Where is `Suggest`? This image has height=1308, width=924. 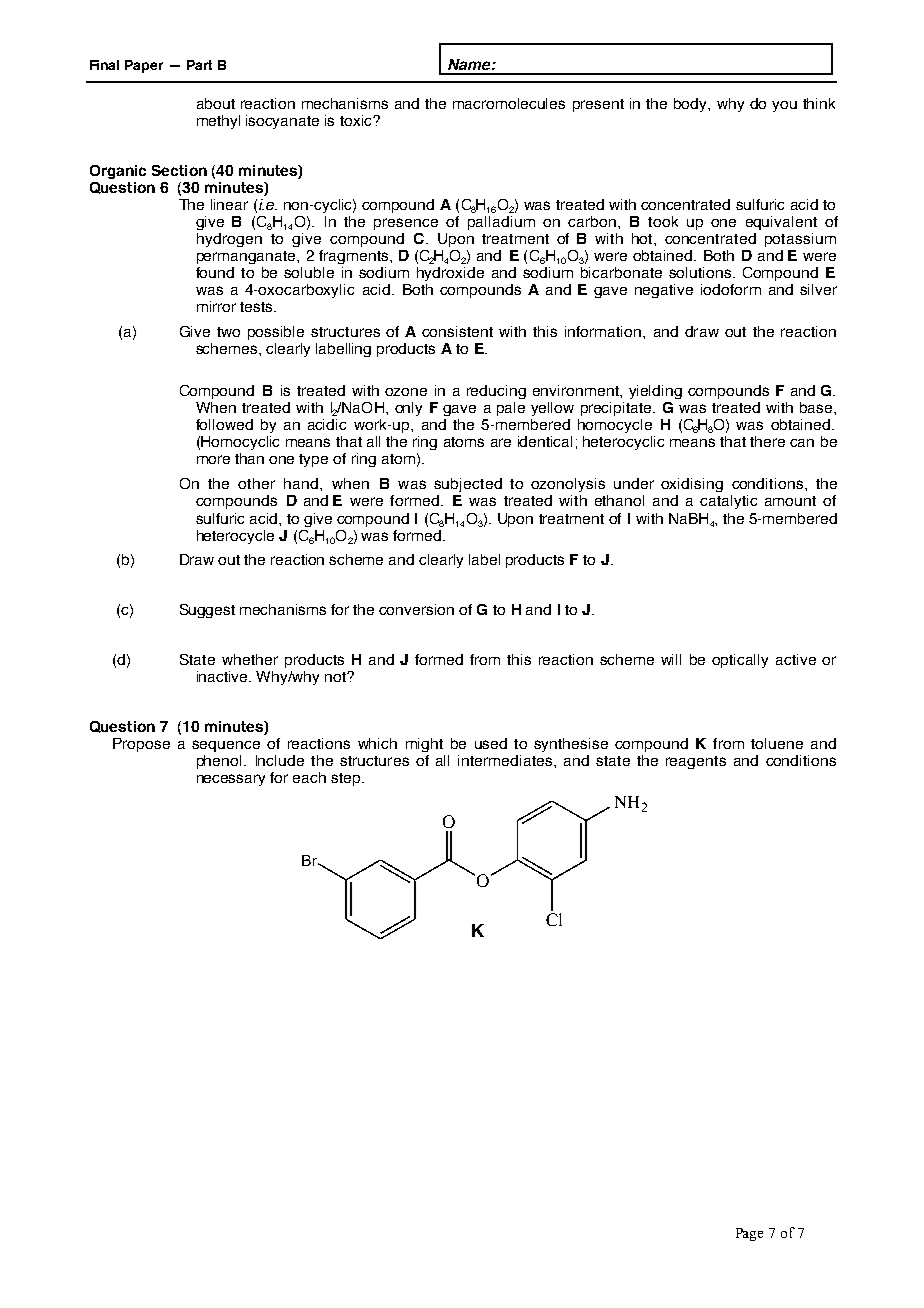 Suggest is located at coordinates (207, 611).
